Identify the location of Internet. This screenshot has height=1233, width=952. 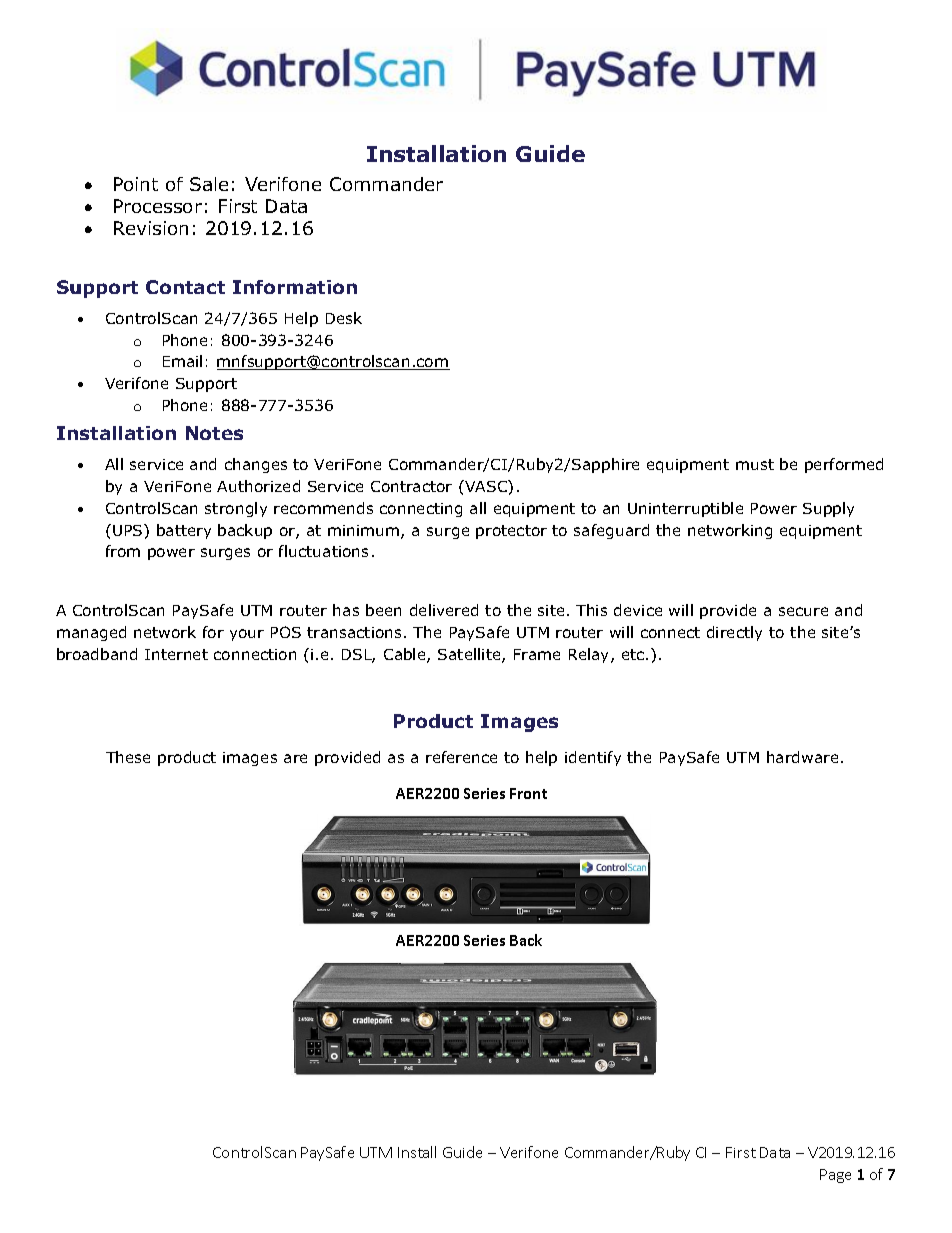
(176, 654).
